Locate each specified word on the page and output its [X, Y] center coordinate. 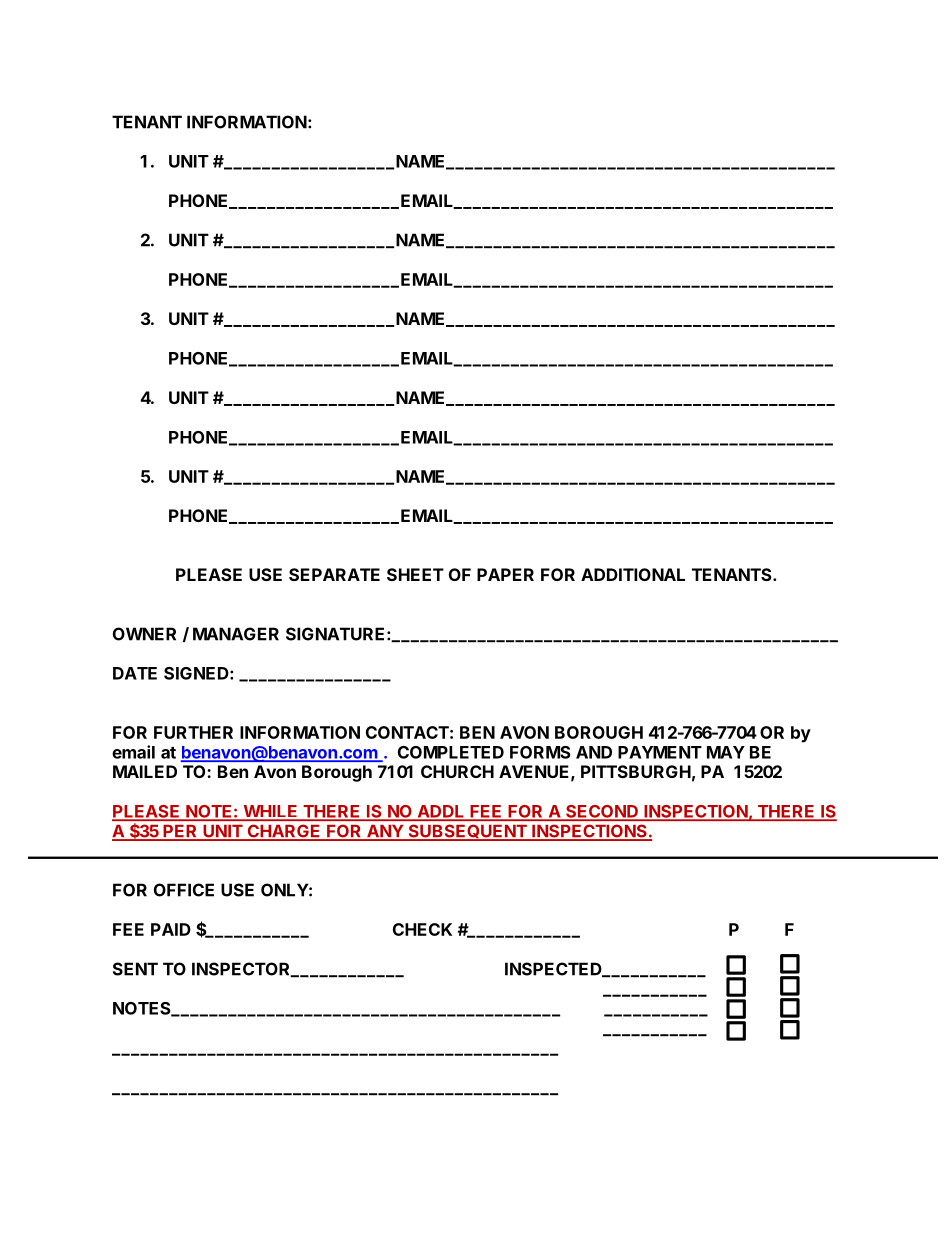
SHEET [415, 574]
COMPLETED [451, 752]
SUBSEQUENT [467, 832]
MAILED [145, 771]
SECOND [602, 812]
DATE [135, 673]
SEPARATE [334, 574]
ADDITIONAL [633, 574]
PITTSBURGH [636, 771]
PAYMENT [660, 752]
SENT [135, 969]
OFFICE [184, 890]
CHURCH [457, 771]
